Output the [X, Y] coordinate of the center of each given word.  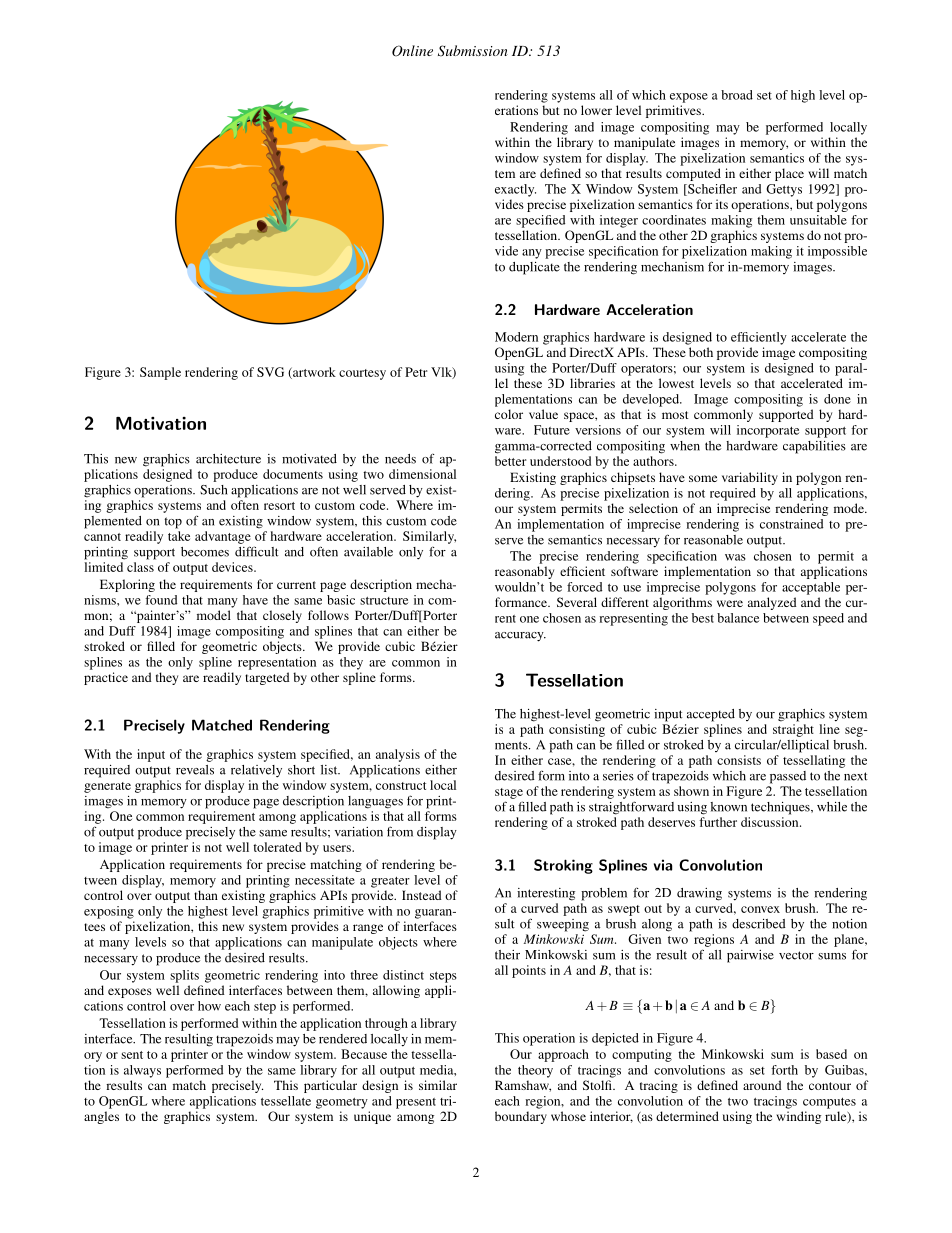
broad [737, 95]
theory [535, 1071]
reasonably [524, 572]
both [701, 352]
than [206, 895]
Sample [160, 373]
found [161, 600]
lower [596, 110]
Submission [473, 51]
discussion [771, 822]
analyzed [772, 603]
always [142, 1071]
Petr [416, 372]
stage [509, 793]
